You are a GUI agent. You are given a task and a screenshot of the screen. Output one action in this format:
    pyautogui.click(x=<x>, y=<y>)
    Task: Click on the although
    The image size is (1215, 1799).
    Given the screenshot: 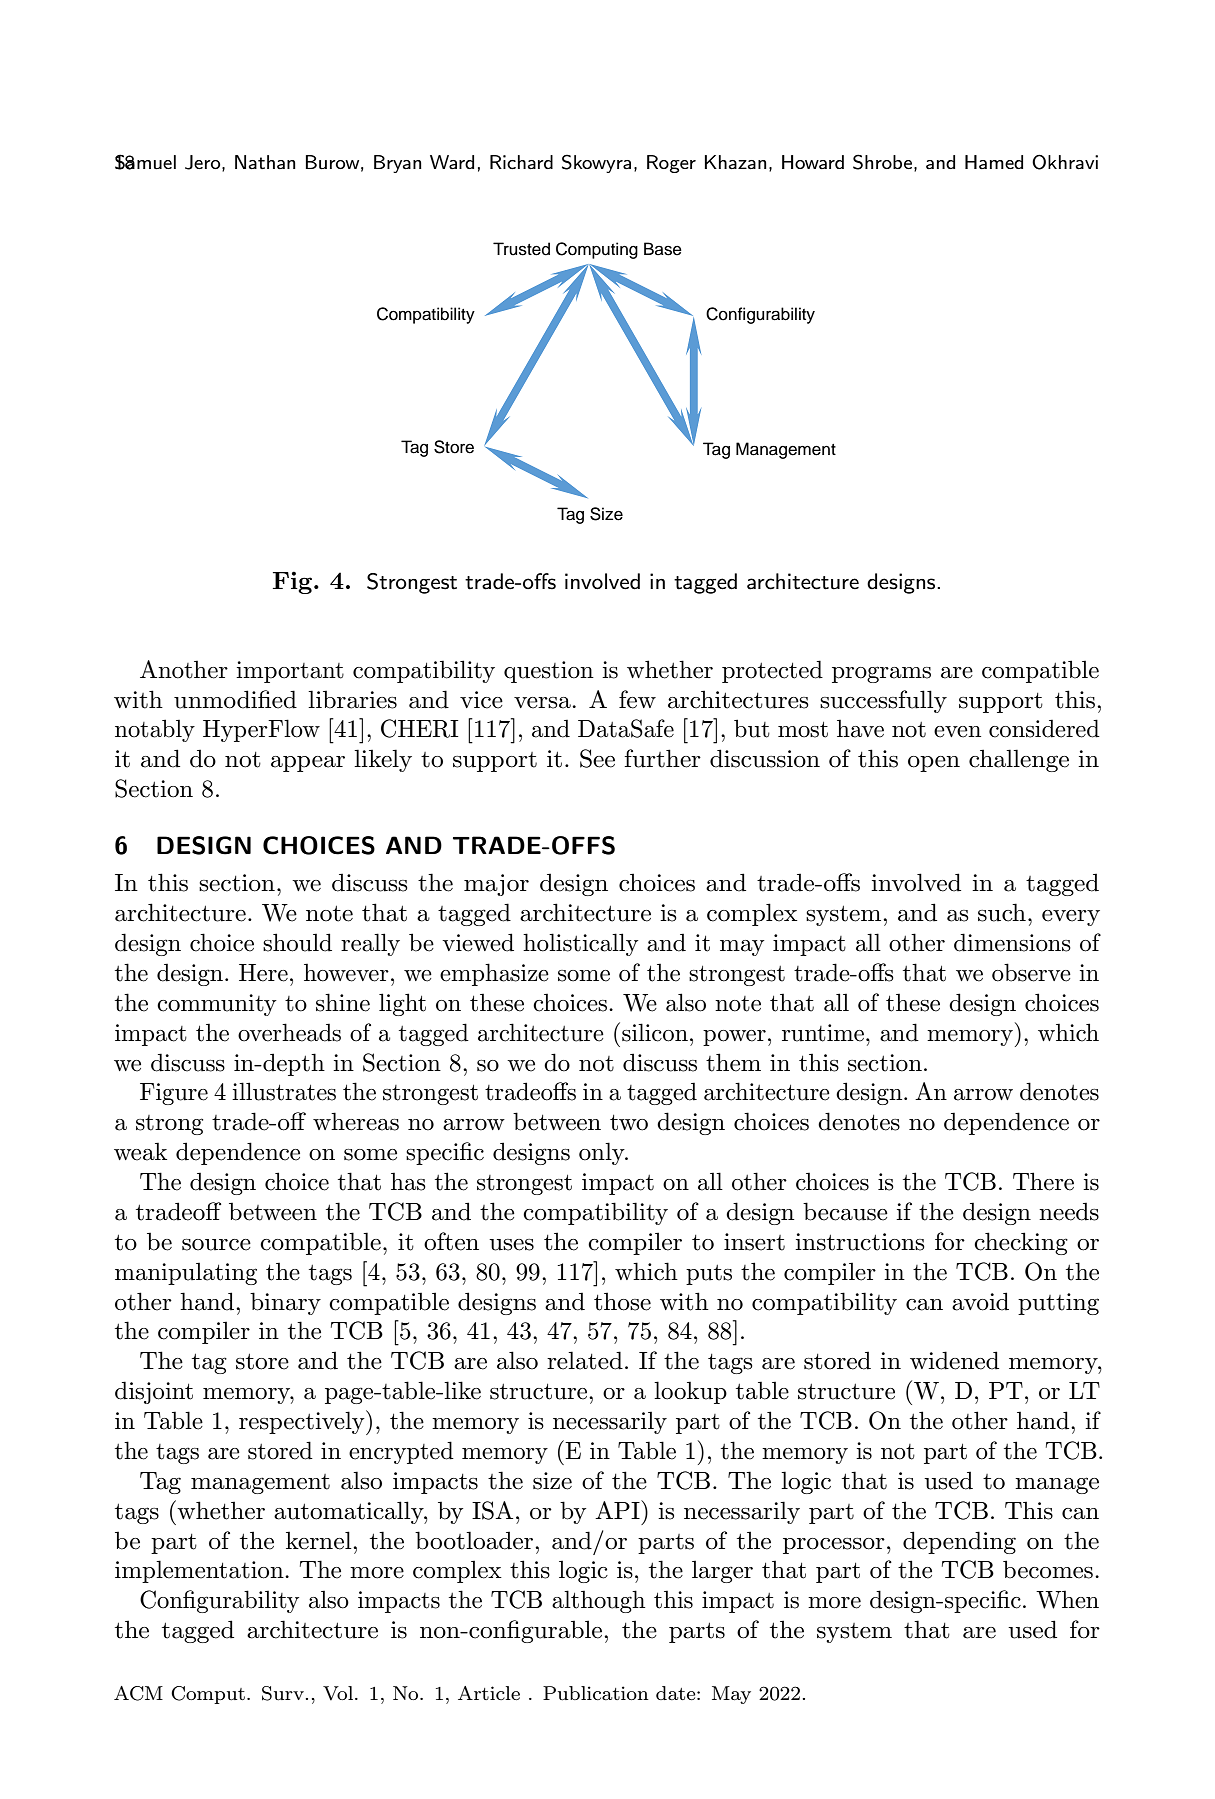 What is the action you would take?
    pyautogui.click(x=598, y=1601)
